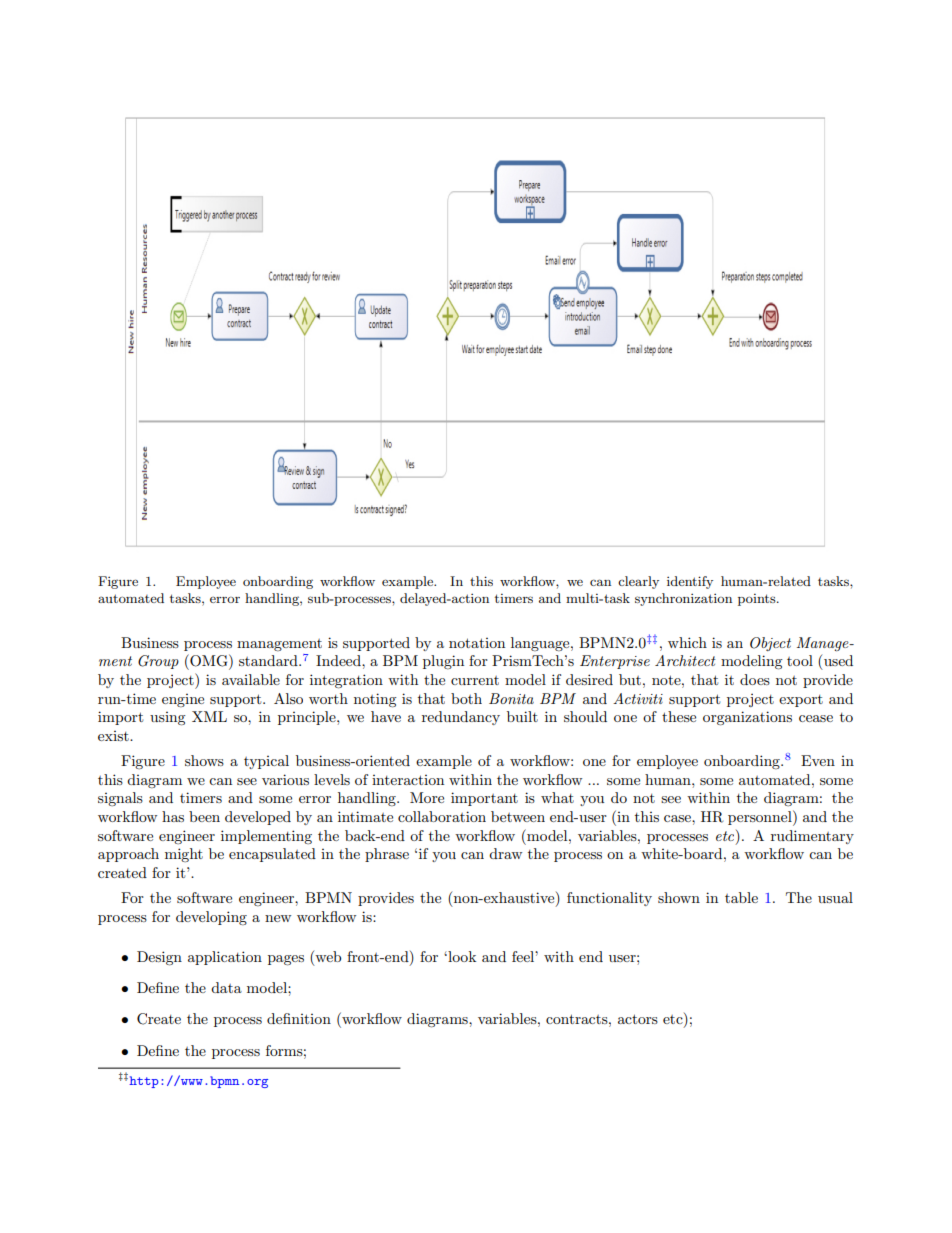  Describe the element at coordinates (209, 716) in the screenshot. I see `XML` at that location.
